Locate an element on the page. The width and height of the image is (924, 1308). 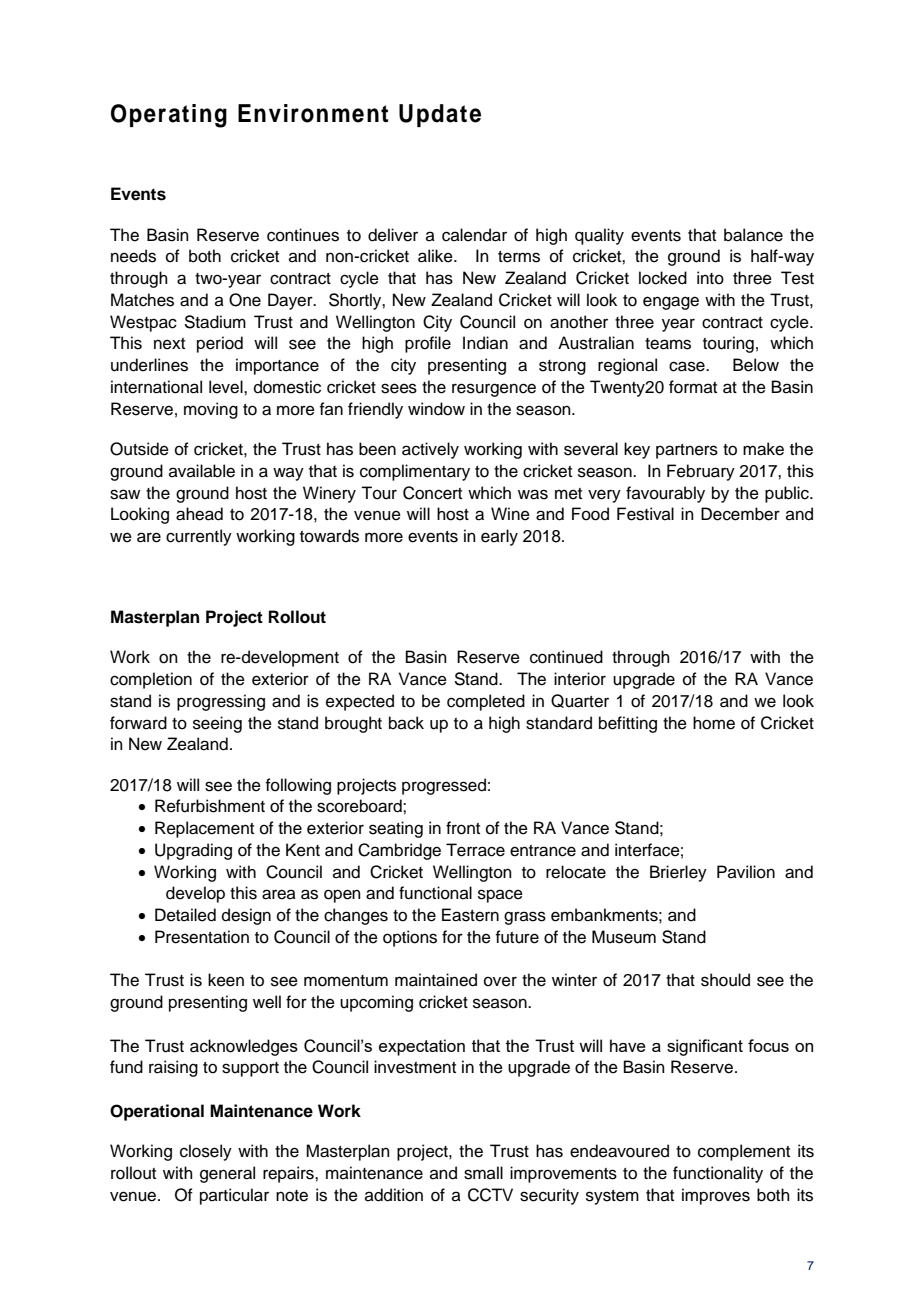
home is located at coordinates (714, 723).
